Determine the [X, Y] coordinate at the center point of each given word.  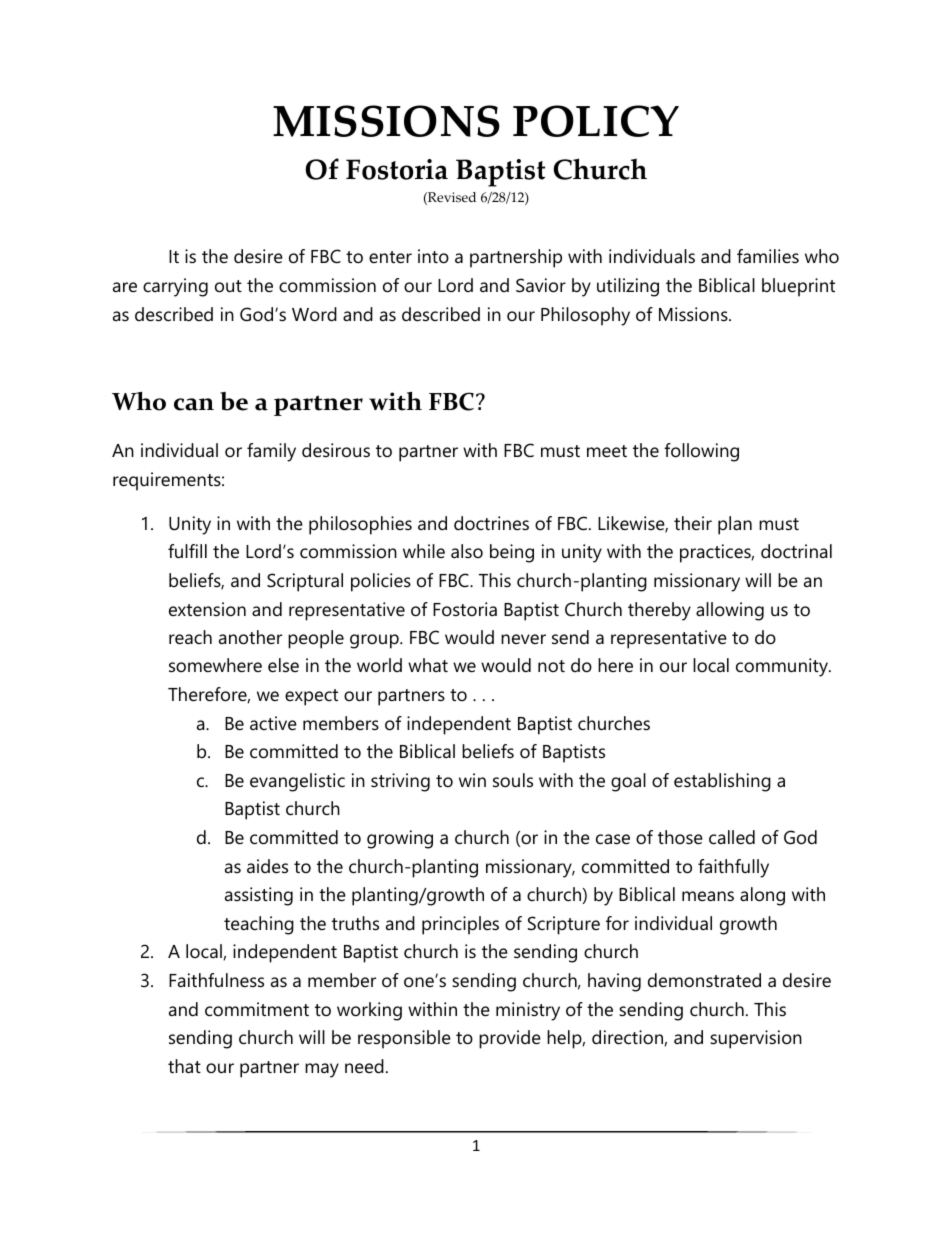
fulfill [187, 551]
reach [190, 637]
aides [267, 866]
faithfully [733, 868]
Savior [541, 285]
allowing [730, 611]
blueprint [798, 287]
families [768, 256]
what [428, 665]
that [184, 1066]
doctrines [491, 523]
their [693, 523]
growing [400, 839]
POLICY [596, 121]
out [228, 286]
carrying [175, 287]
